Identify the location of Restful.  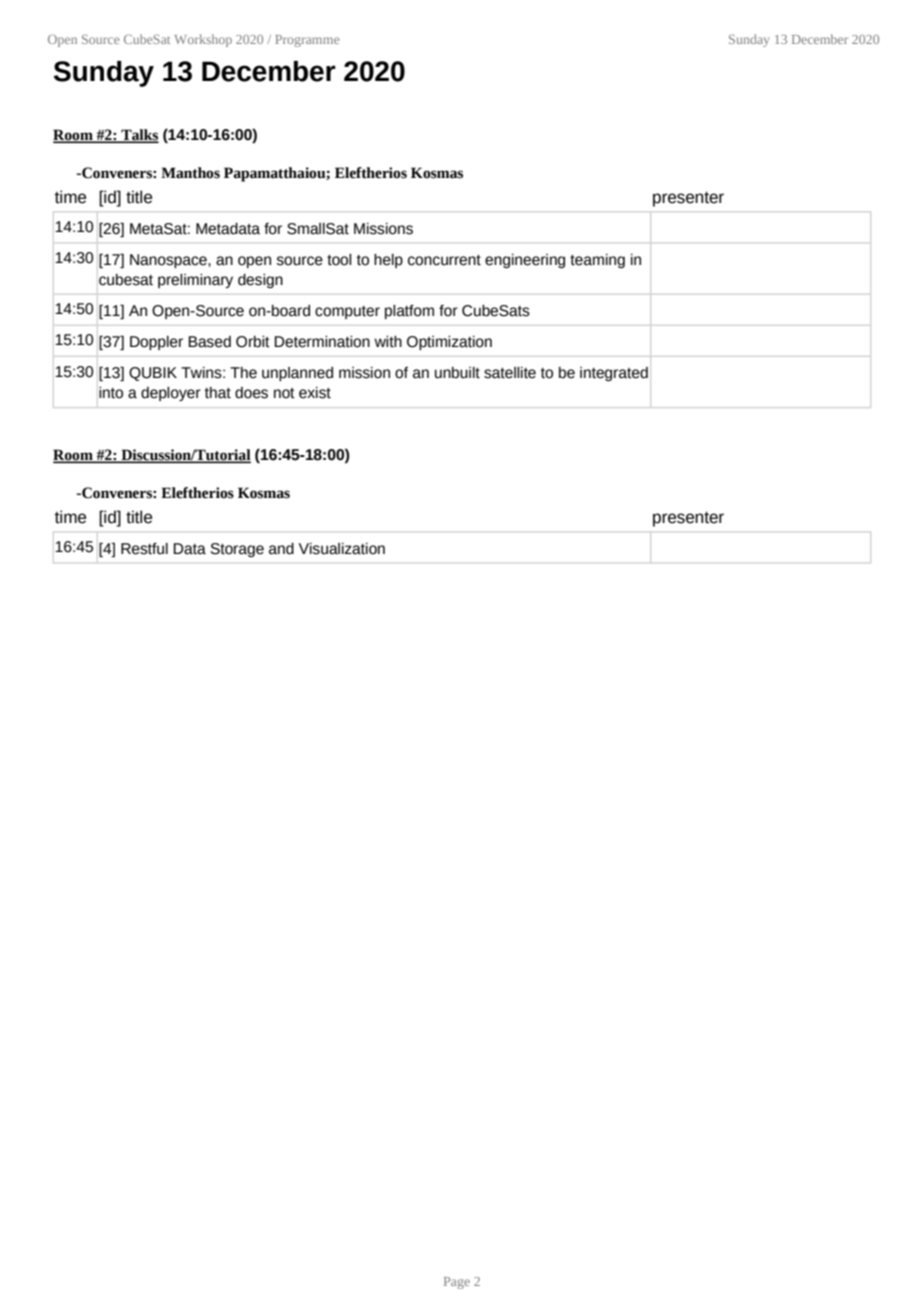
(144, 549).
